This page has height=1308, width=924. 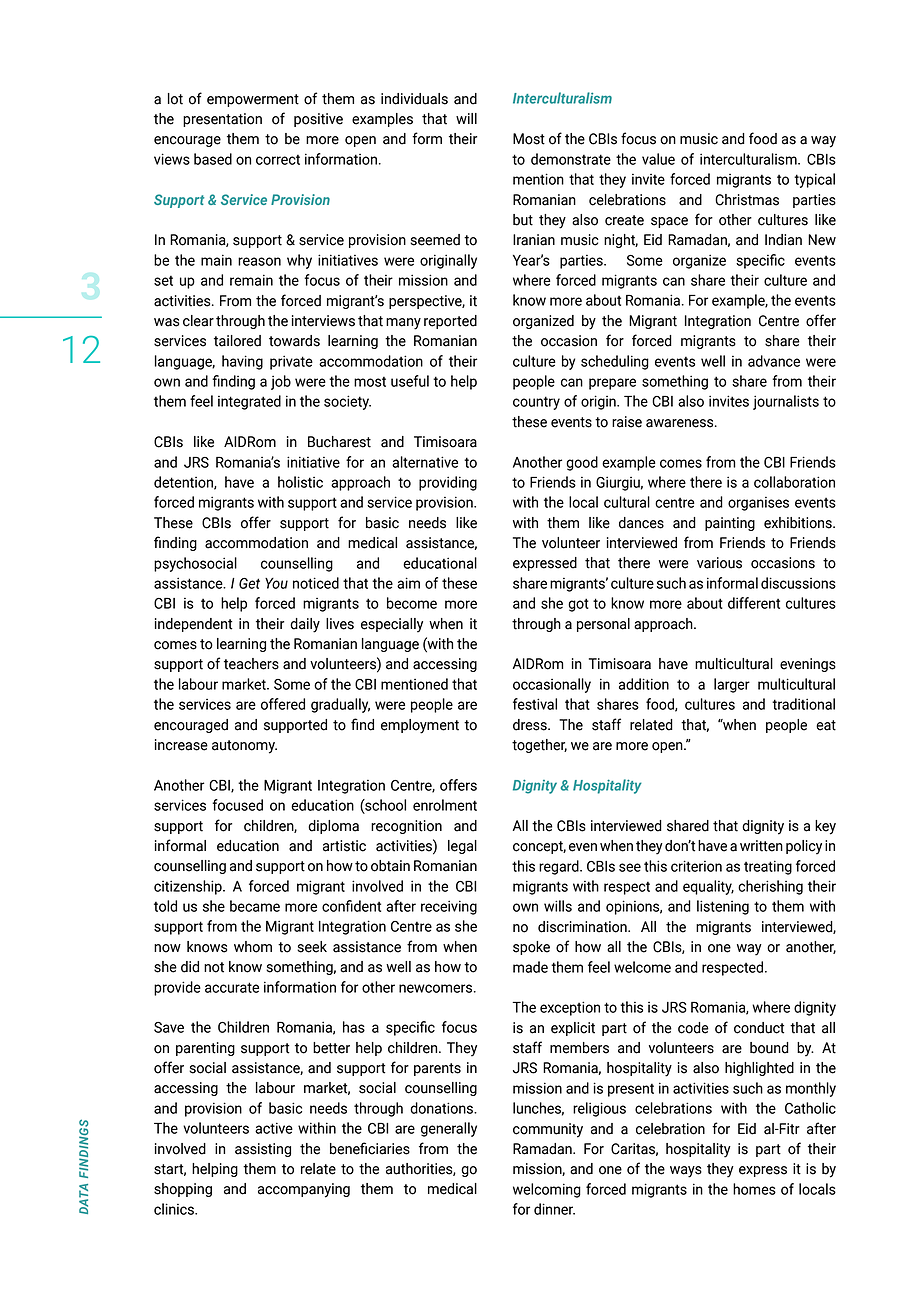 I want to click on assisting, so click(x=263, y=1150).
